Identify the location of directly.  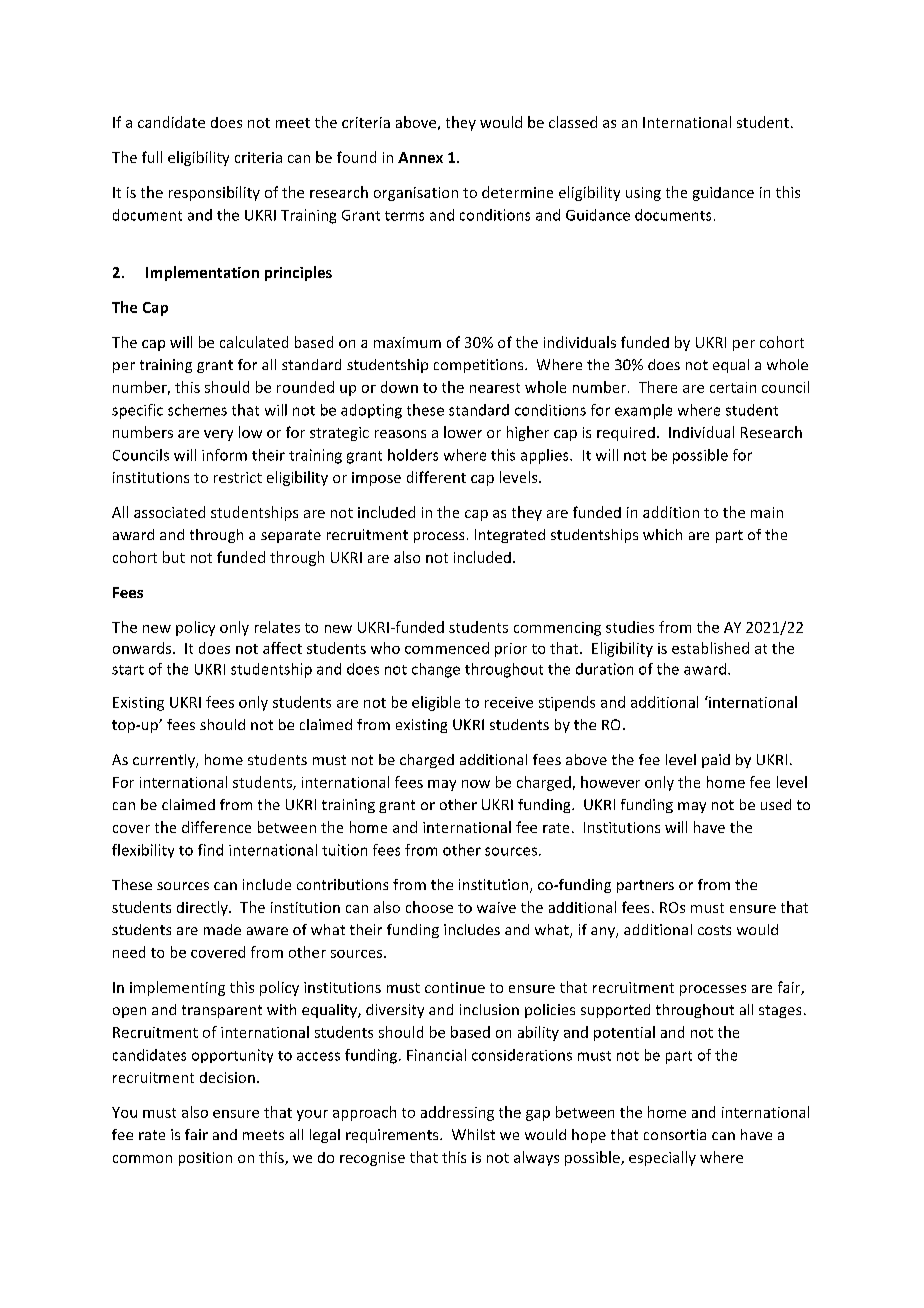
(203, 908).
